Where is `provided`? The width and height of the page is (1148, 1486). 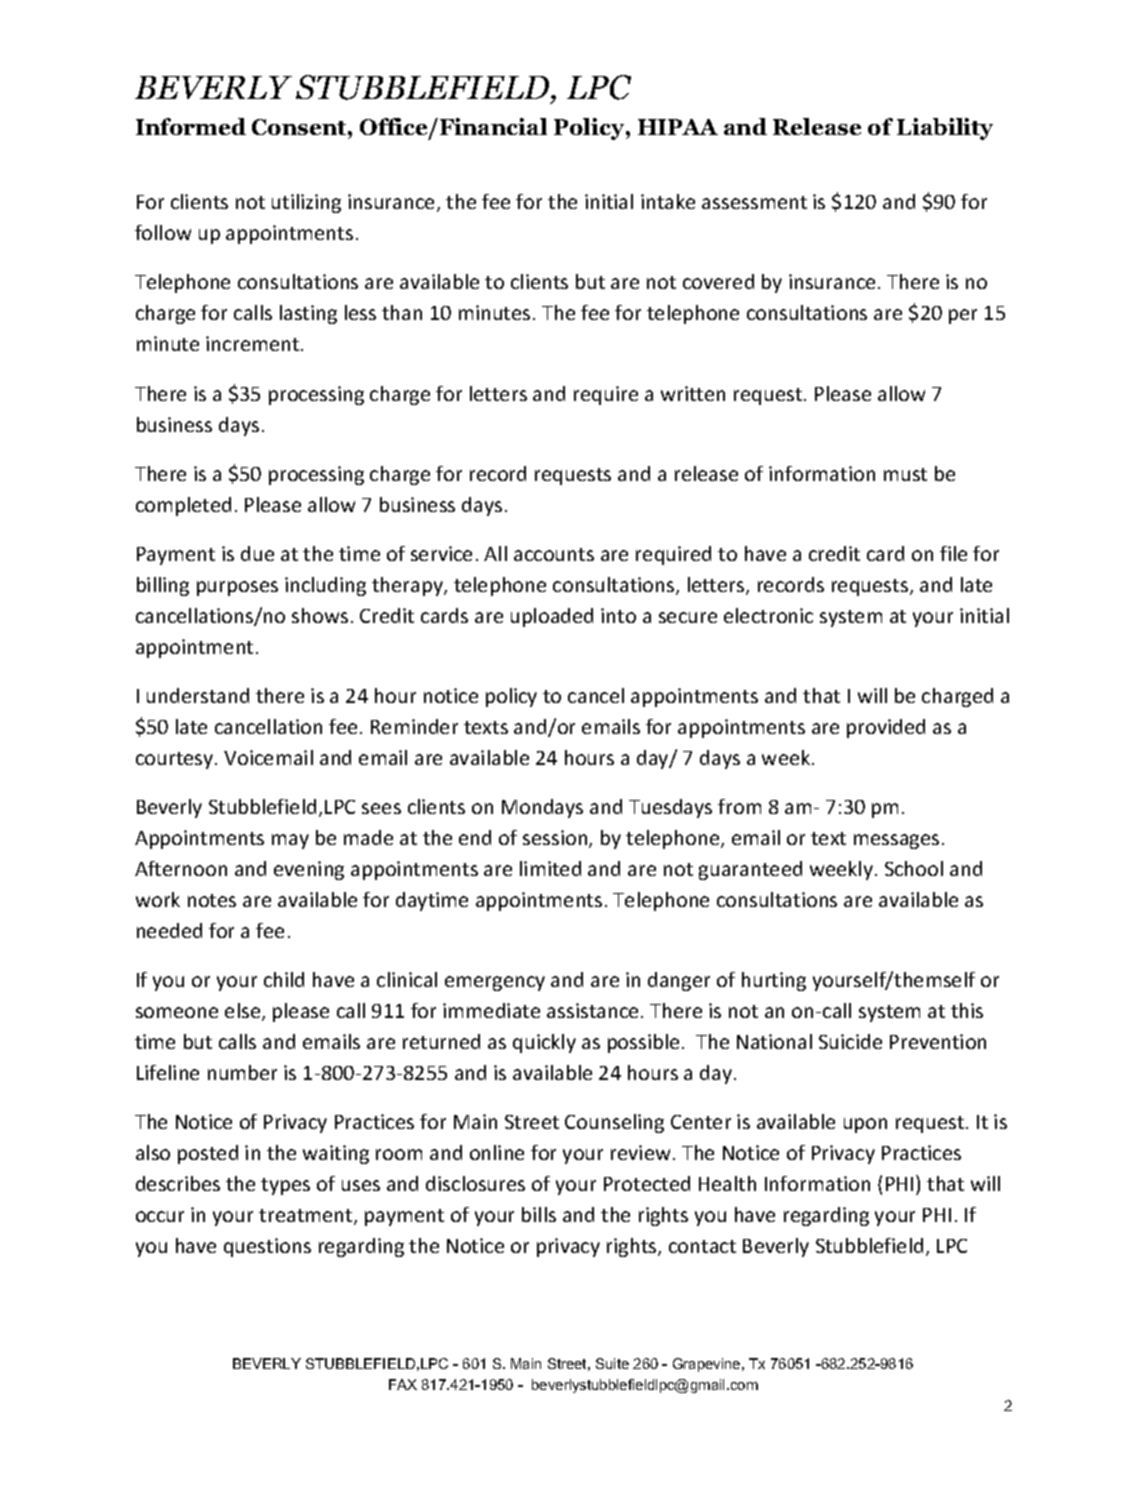 provided is located at coordinates (886, 728).
